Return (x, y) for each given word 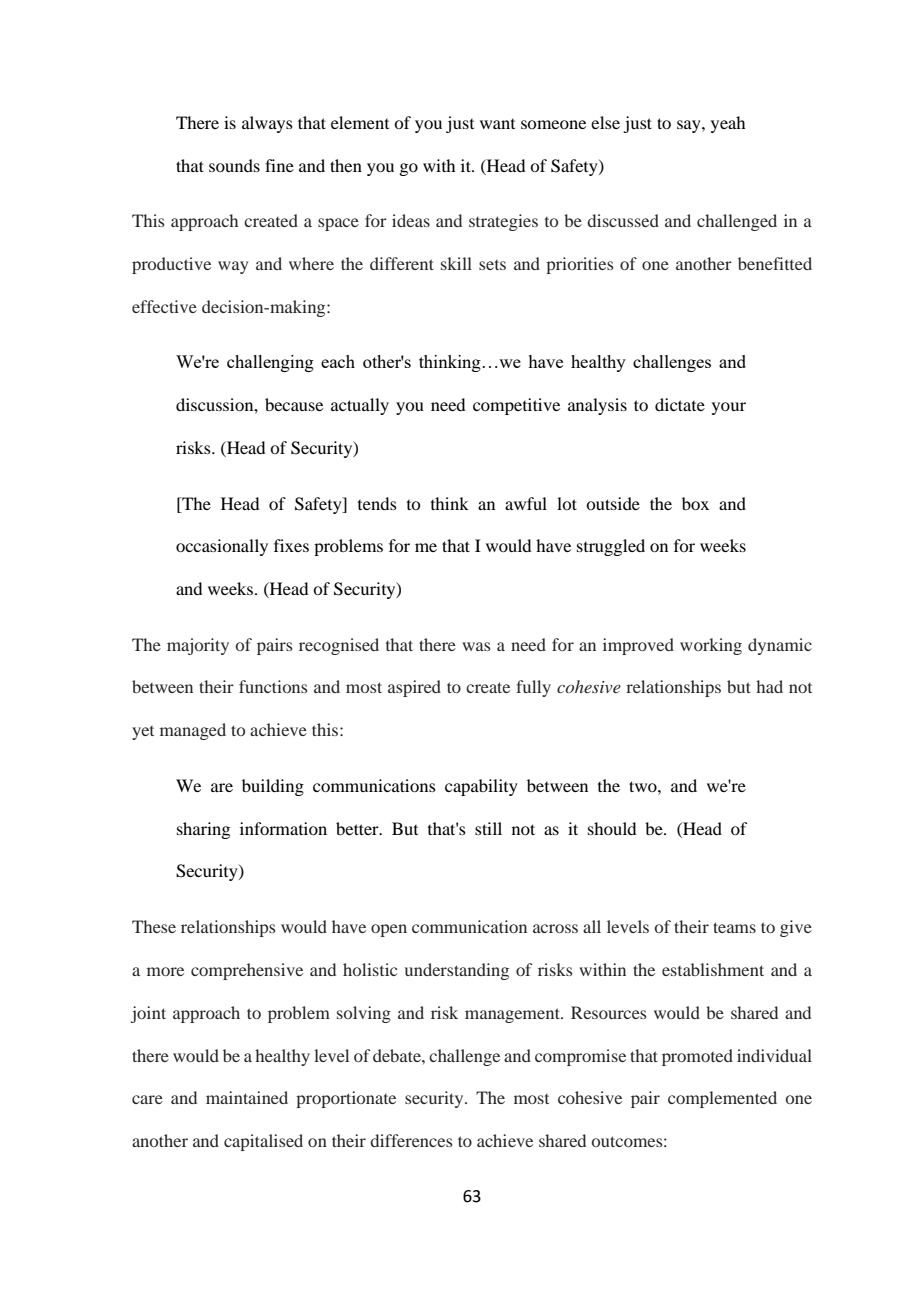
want (497, 124)
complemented (722, 1099)
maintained (247, 1097)
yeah (728, 124)
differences (411, 1140)
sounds (234, 165)
